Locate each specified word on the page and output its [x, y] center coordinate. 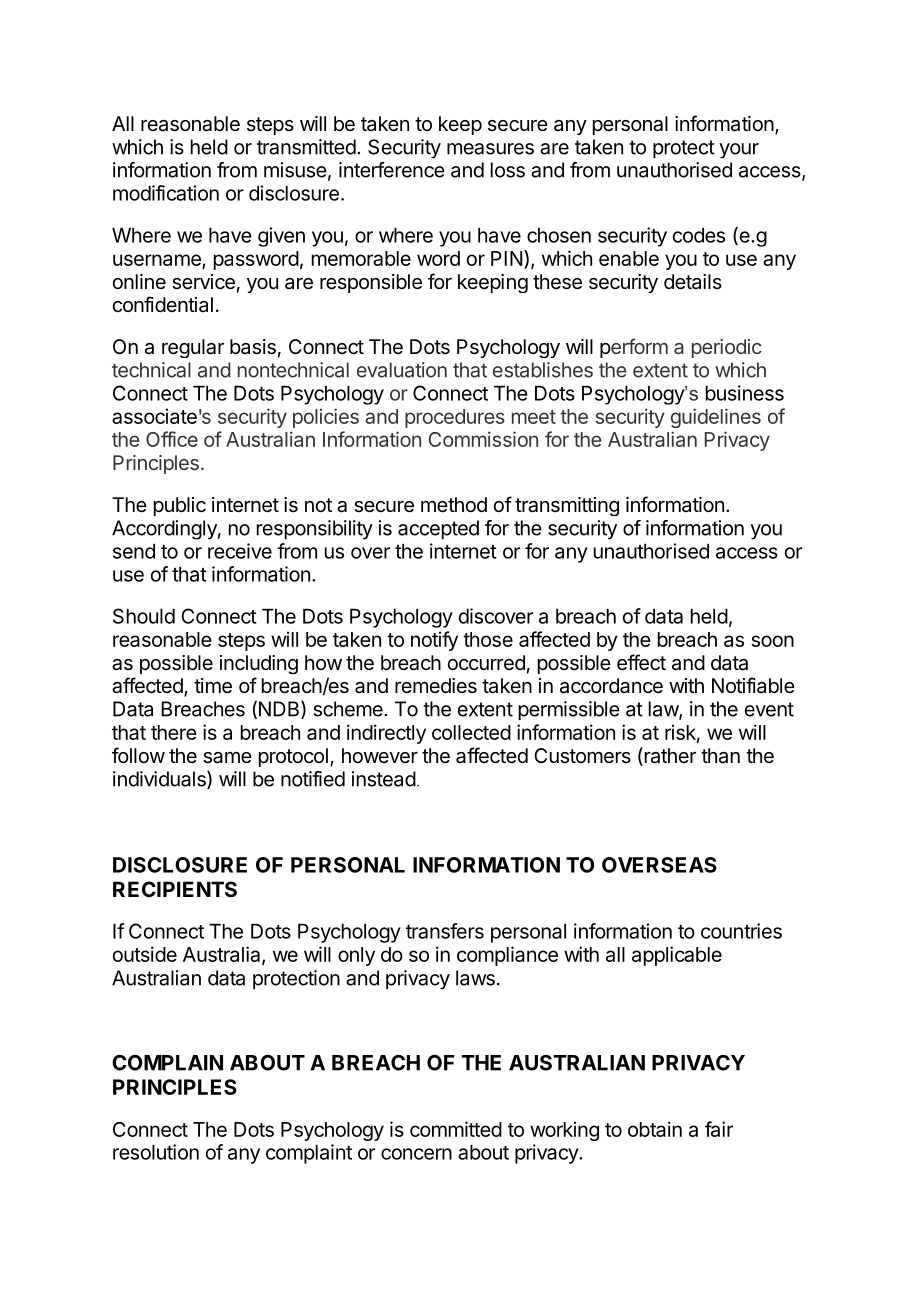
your [739, 151]
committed [456, 1129]
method [454, 504]
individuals [160, 779]
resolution [156, 1152]
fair [719, 1129]
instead [384, 779]
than [720, 756]
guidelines [716, 418]
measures [490, 149]
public [180, 506]
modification [166, 193]
